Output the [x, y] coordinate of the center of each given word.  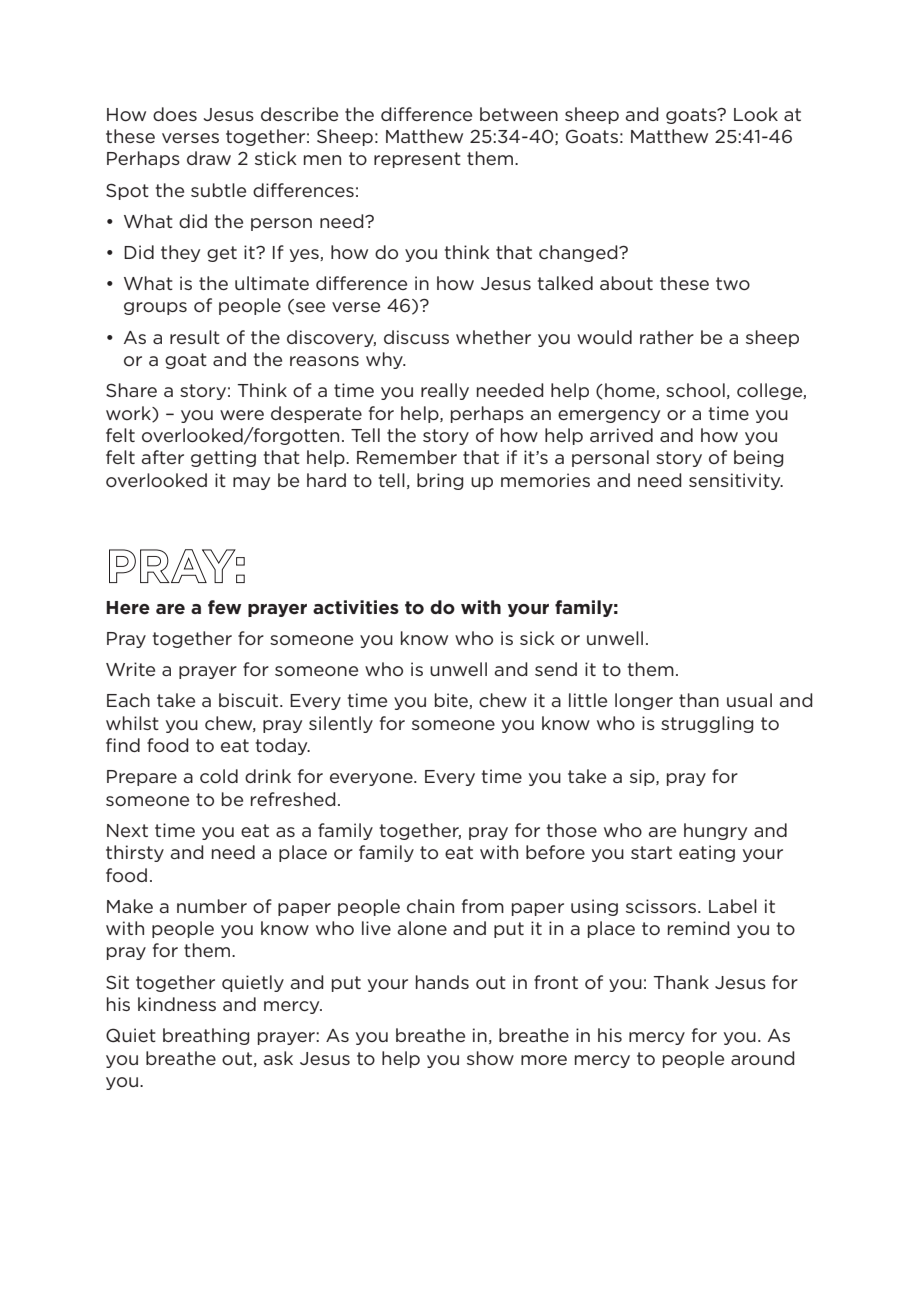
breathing [206, 1036]
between [519, 114]
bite [452, 701]
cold [219, 776]
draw [209, 158]
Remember [407, 457]
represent [417, 160]
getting [223, 458]
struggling [707, 724]
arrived [621, 435]
